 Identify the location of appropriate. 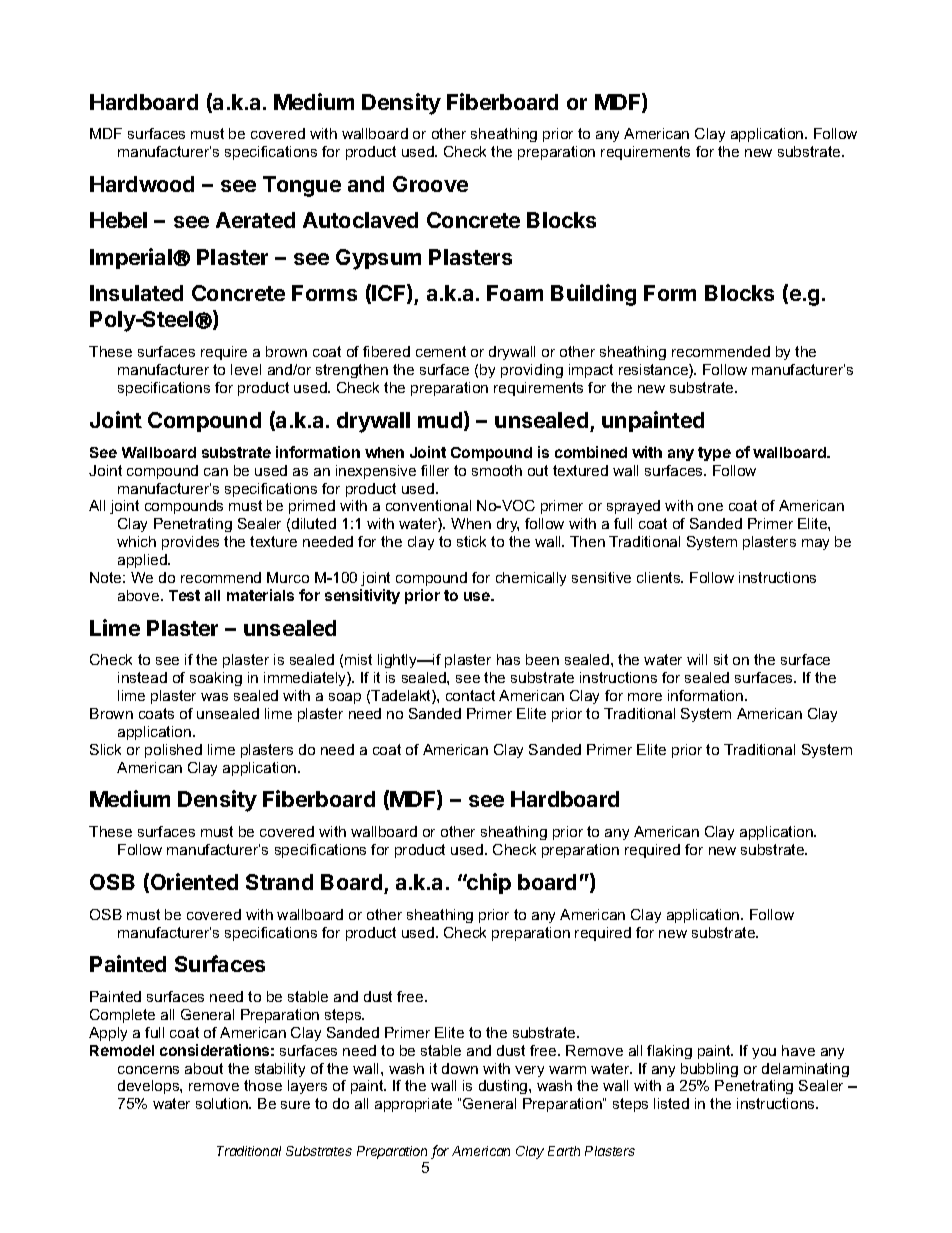
(413, 1105).
